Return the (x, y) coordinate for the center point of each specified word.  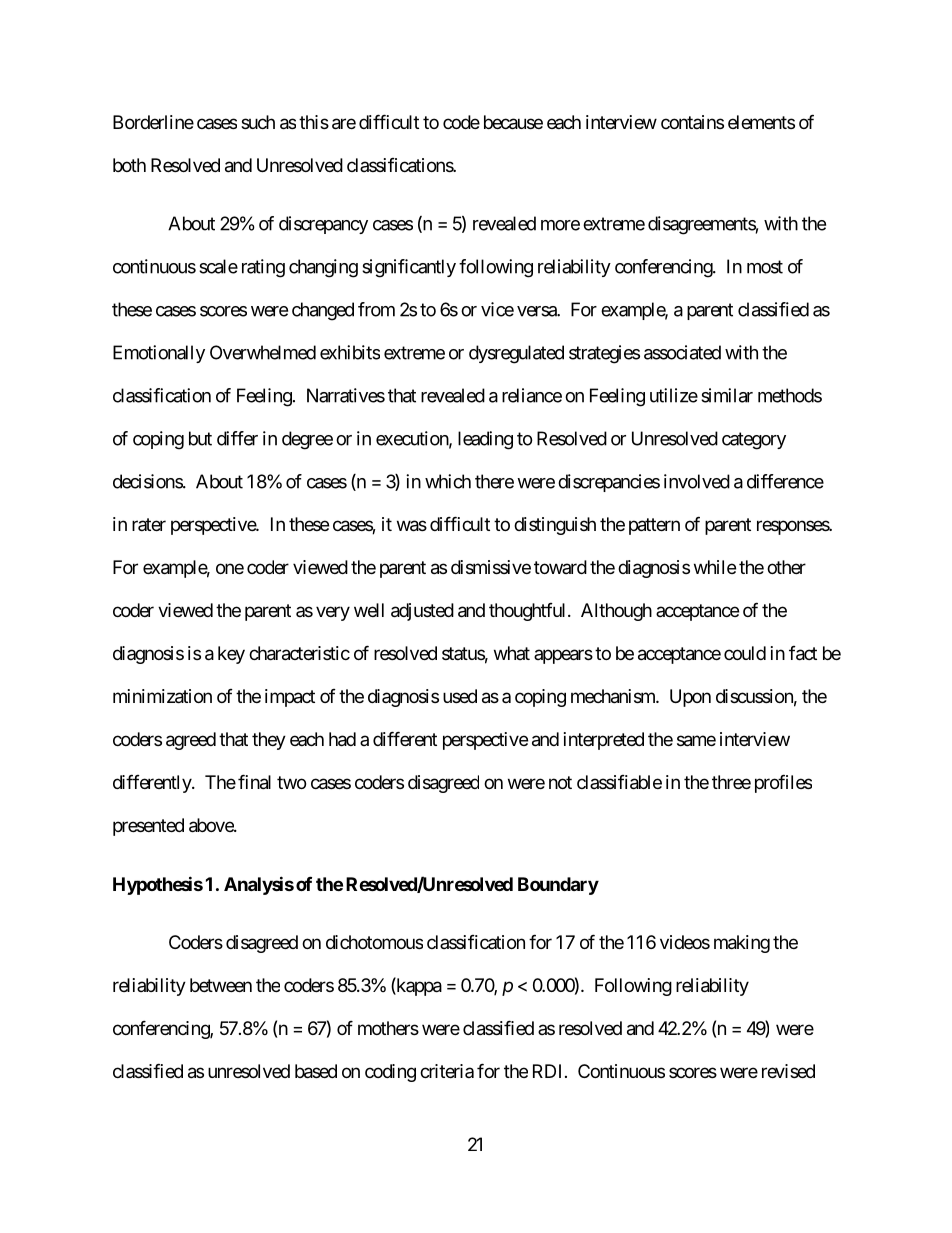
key (231, 655)
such (258, 122)
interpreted (604, 741)
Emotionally (159, 354)
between (221, 985)
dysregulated (516, 354)
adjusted (422, 612)
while (715, 567)
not (560, 782)
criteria (447, 1071)
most (765, 267)
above (212, 825)
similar (727, 395)
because (513, 122)
